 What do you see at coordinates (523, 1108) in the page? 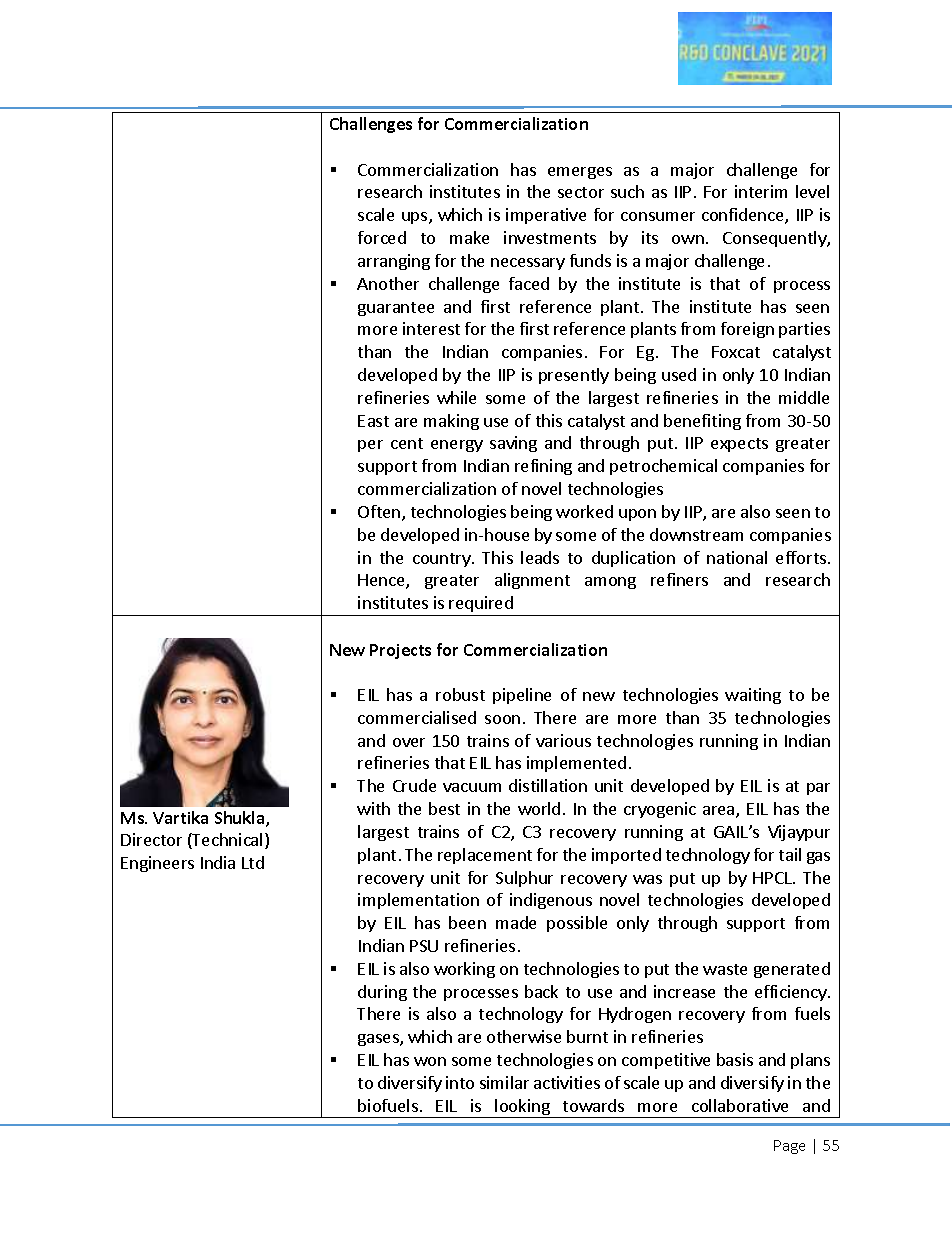
I see `looking` at bounding box center [523, 1108].
